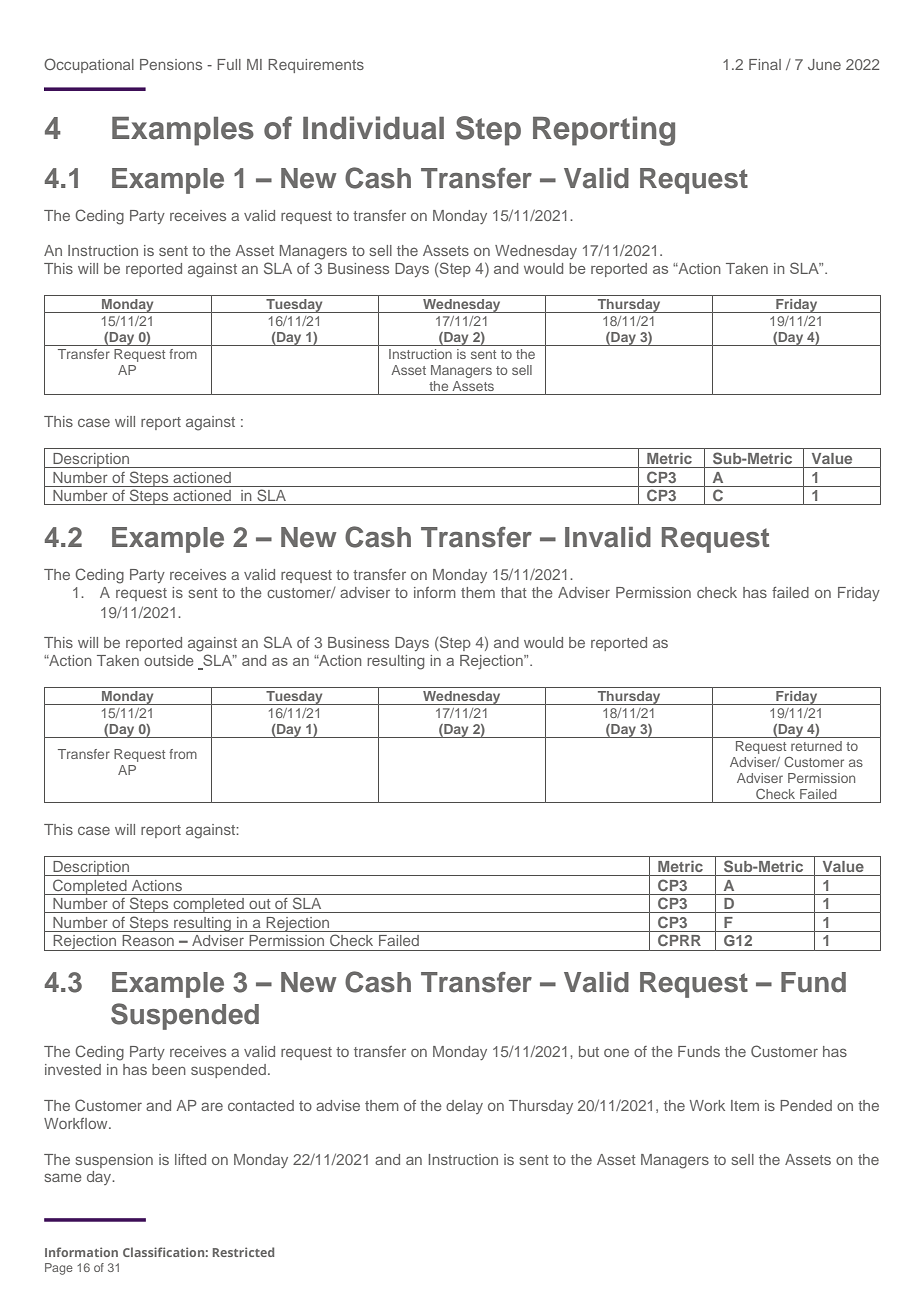 Image resolution: width=924 pixels, height=1308 pixels. Describe the element at coordinates (765, 64) in the page. I see `Final` at that location.
